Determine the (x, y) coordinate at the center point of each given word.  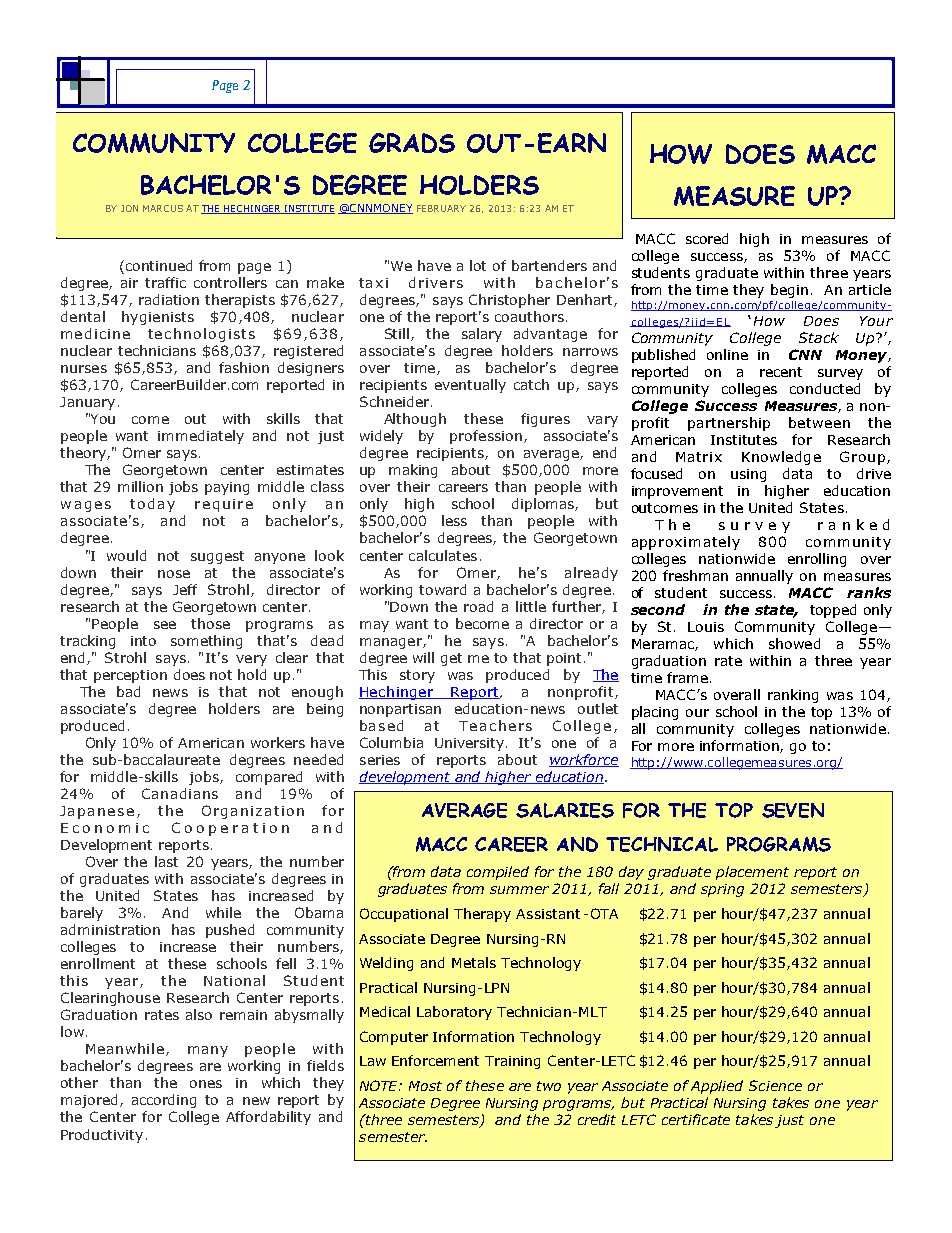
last (166, 861)
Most (425, 1086)
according (164, 1101)
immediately (201, 437)
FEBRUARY (441, 208)
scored (707, 238)
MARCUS (163, 208)
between (819, 422)
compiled (498, 873)
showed (794, 643)
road (478, 606)
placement (752, 873)
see (165, 625)
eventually (470, 386)
